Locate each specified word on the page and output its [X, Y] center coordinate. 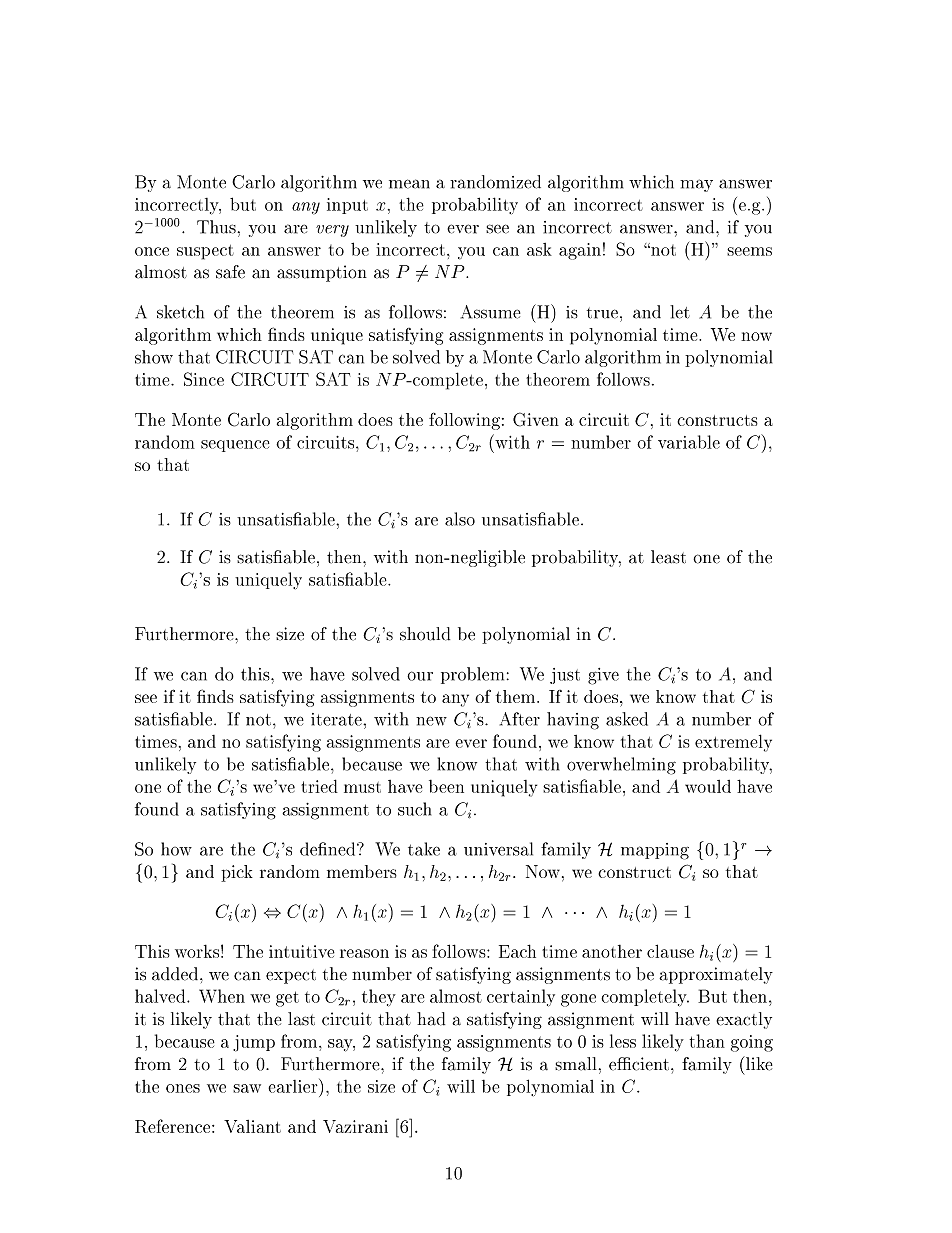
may [696, 185]
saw [247, 1088]
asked [627, 719]
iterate [337, 719]
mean [409, 184]
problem [472, 675]
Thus [217, 227]
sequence [235, 446]
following [464, 421]
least [668, 557]
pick [237, 873]
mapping [655, 851]
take [424, 849]
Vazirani [355, 1126]
